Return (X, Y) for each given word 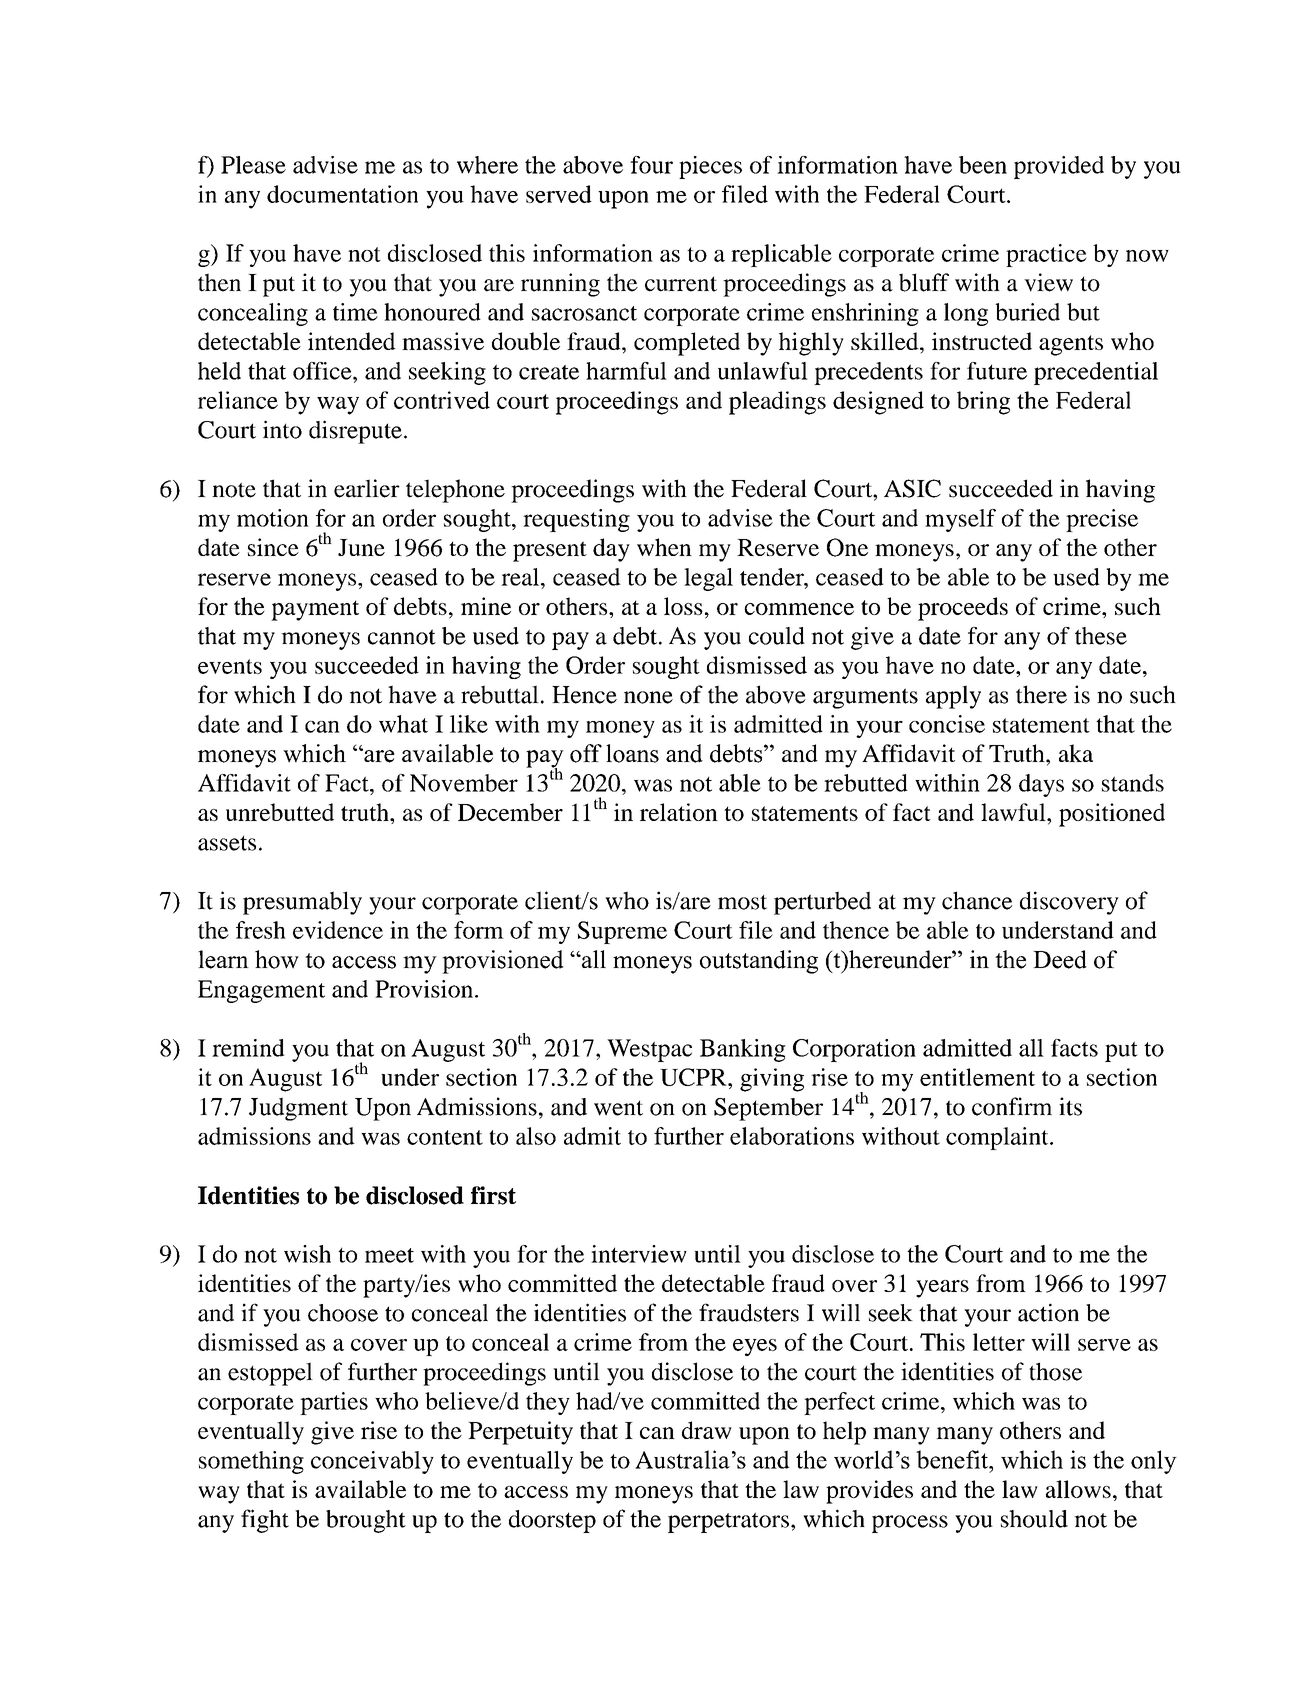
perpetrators (728, 1522)
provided (1059, 167)
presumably (302, 903)
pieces (710, 167)
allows (1078, 1489)
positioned (1112, 815)
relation (679, 812)
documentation (342, 194)
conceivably (372, 1462)
